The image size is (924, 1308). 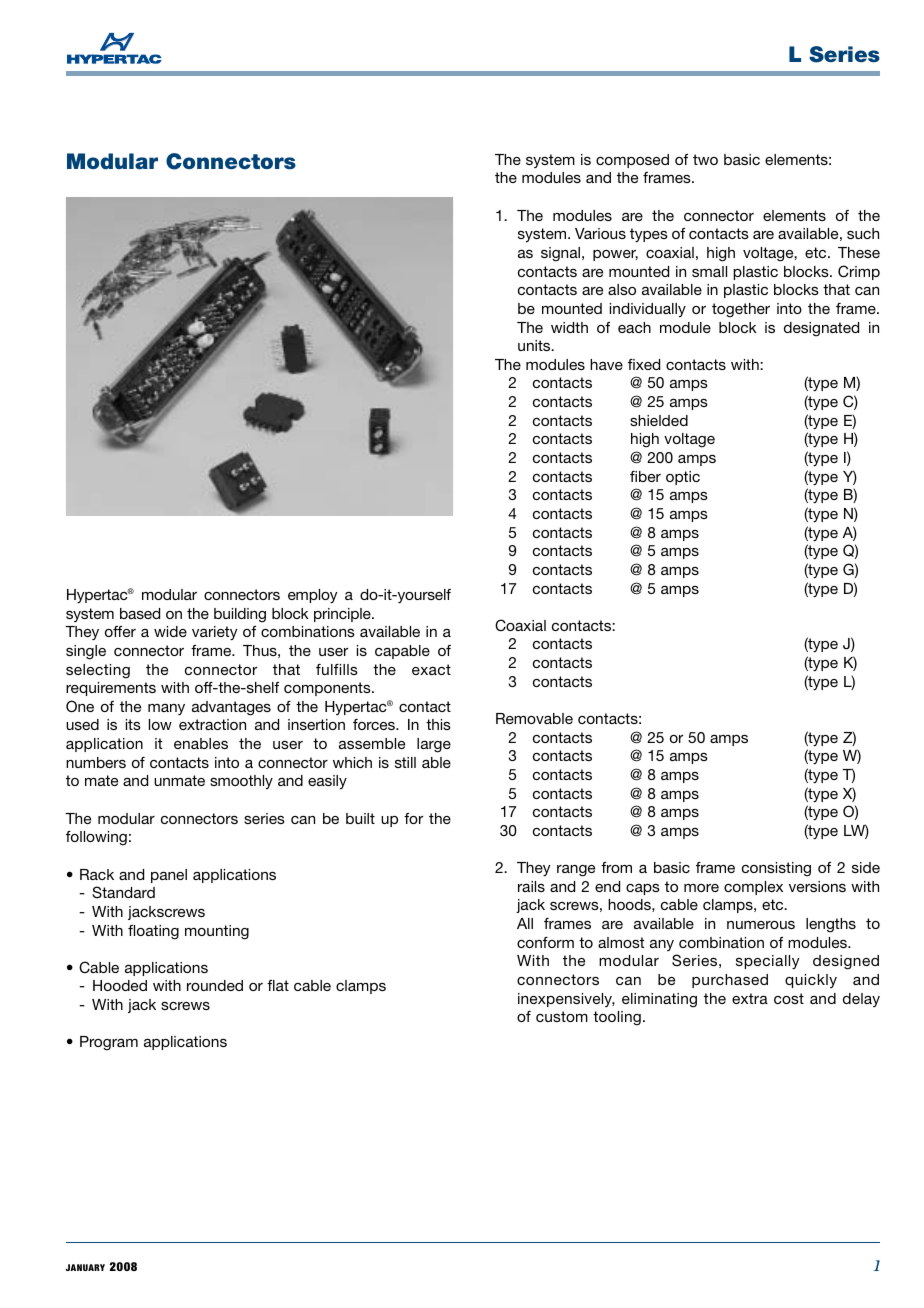 What do you see at coordinates (405, 762) in the screenshot?
I see `still` at bounding box center [405, 762].
